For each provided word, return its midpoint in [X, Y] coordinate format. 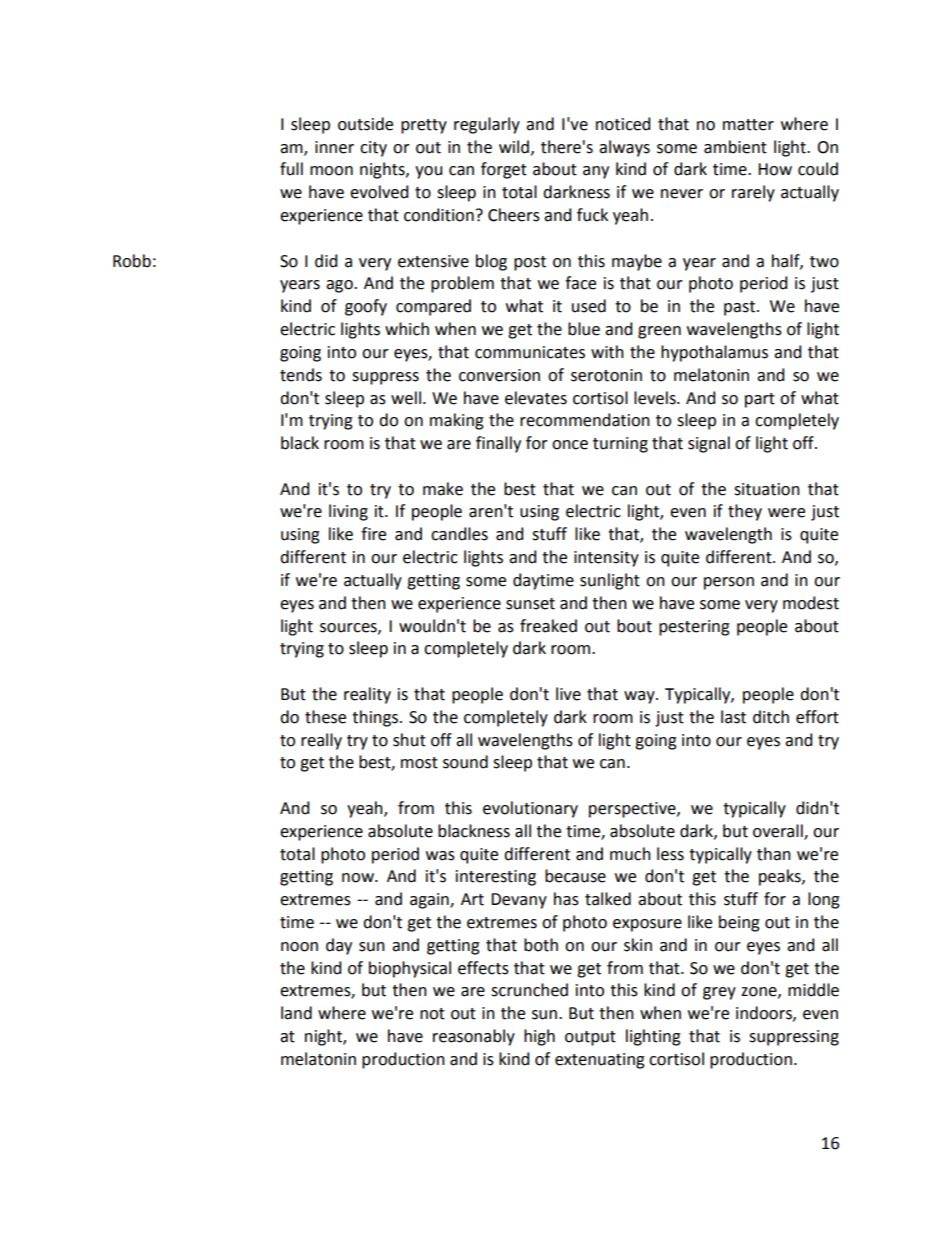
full [291, 169]
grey [719, 993]
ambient [735, 147]
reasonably [474, 1037]
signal [709, 444]
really [321, 741]
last [733, 717]
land [296, 1013]
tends [301, 375]
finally [498, 444]
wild [514, 147]
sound [465, 762]
